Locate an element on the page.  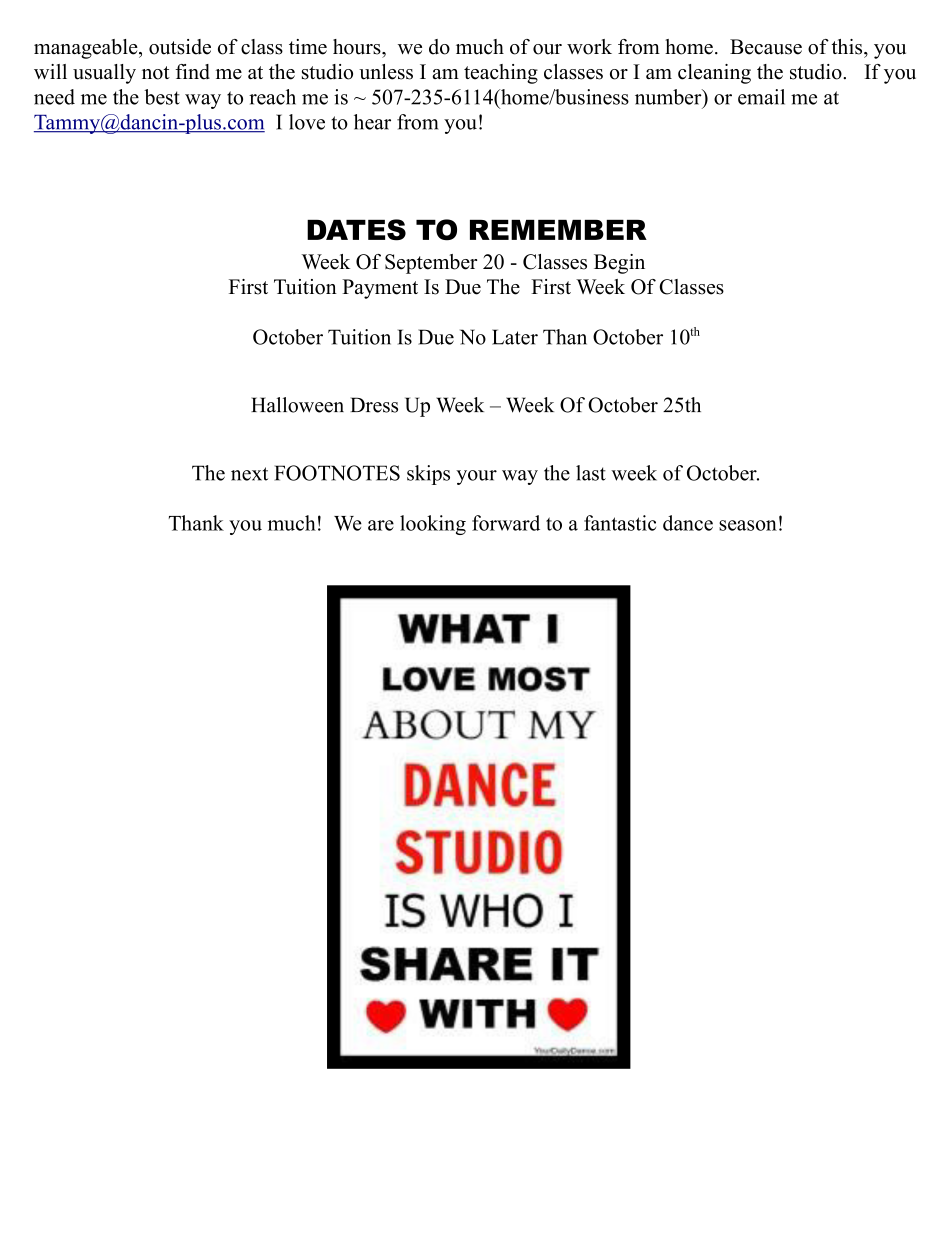
Later is located at coordinates (515, 337).
